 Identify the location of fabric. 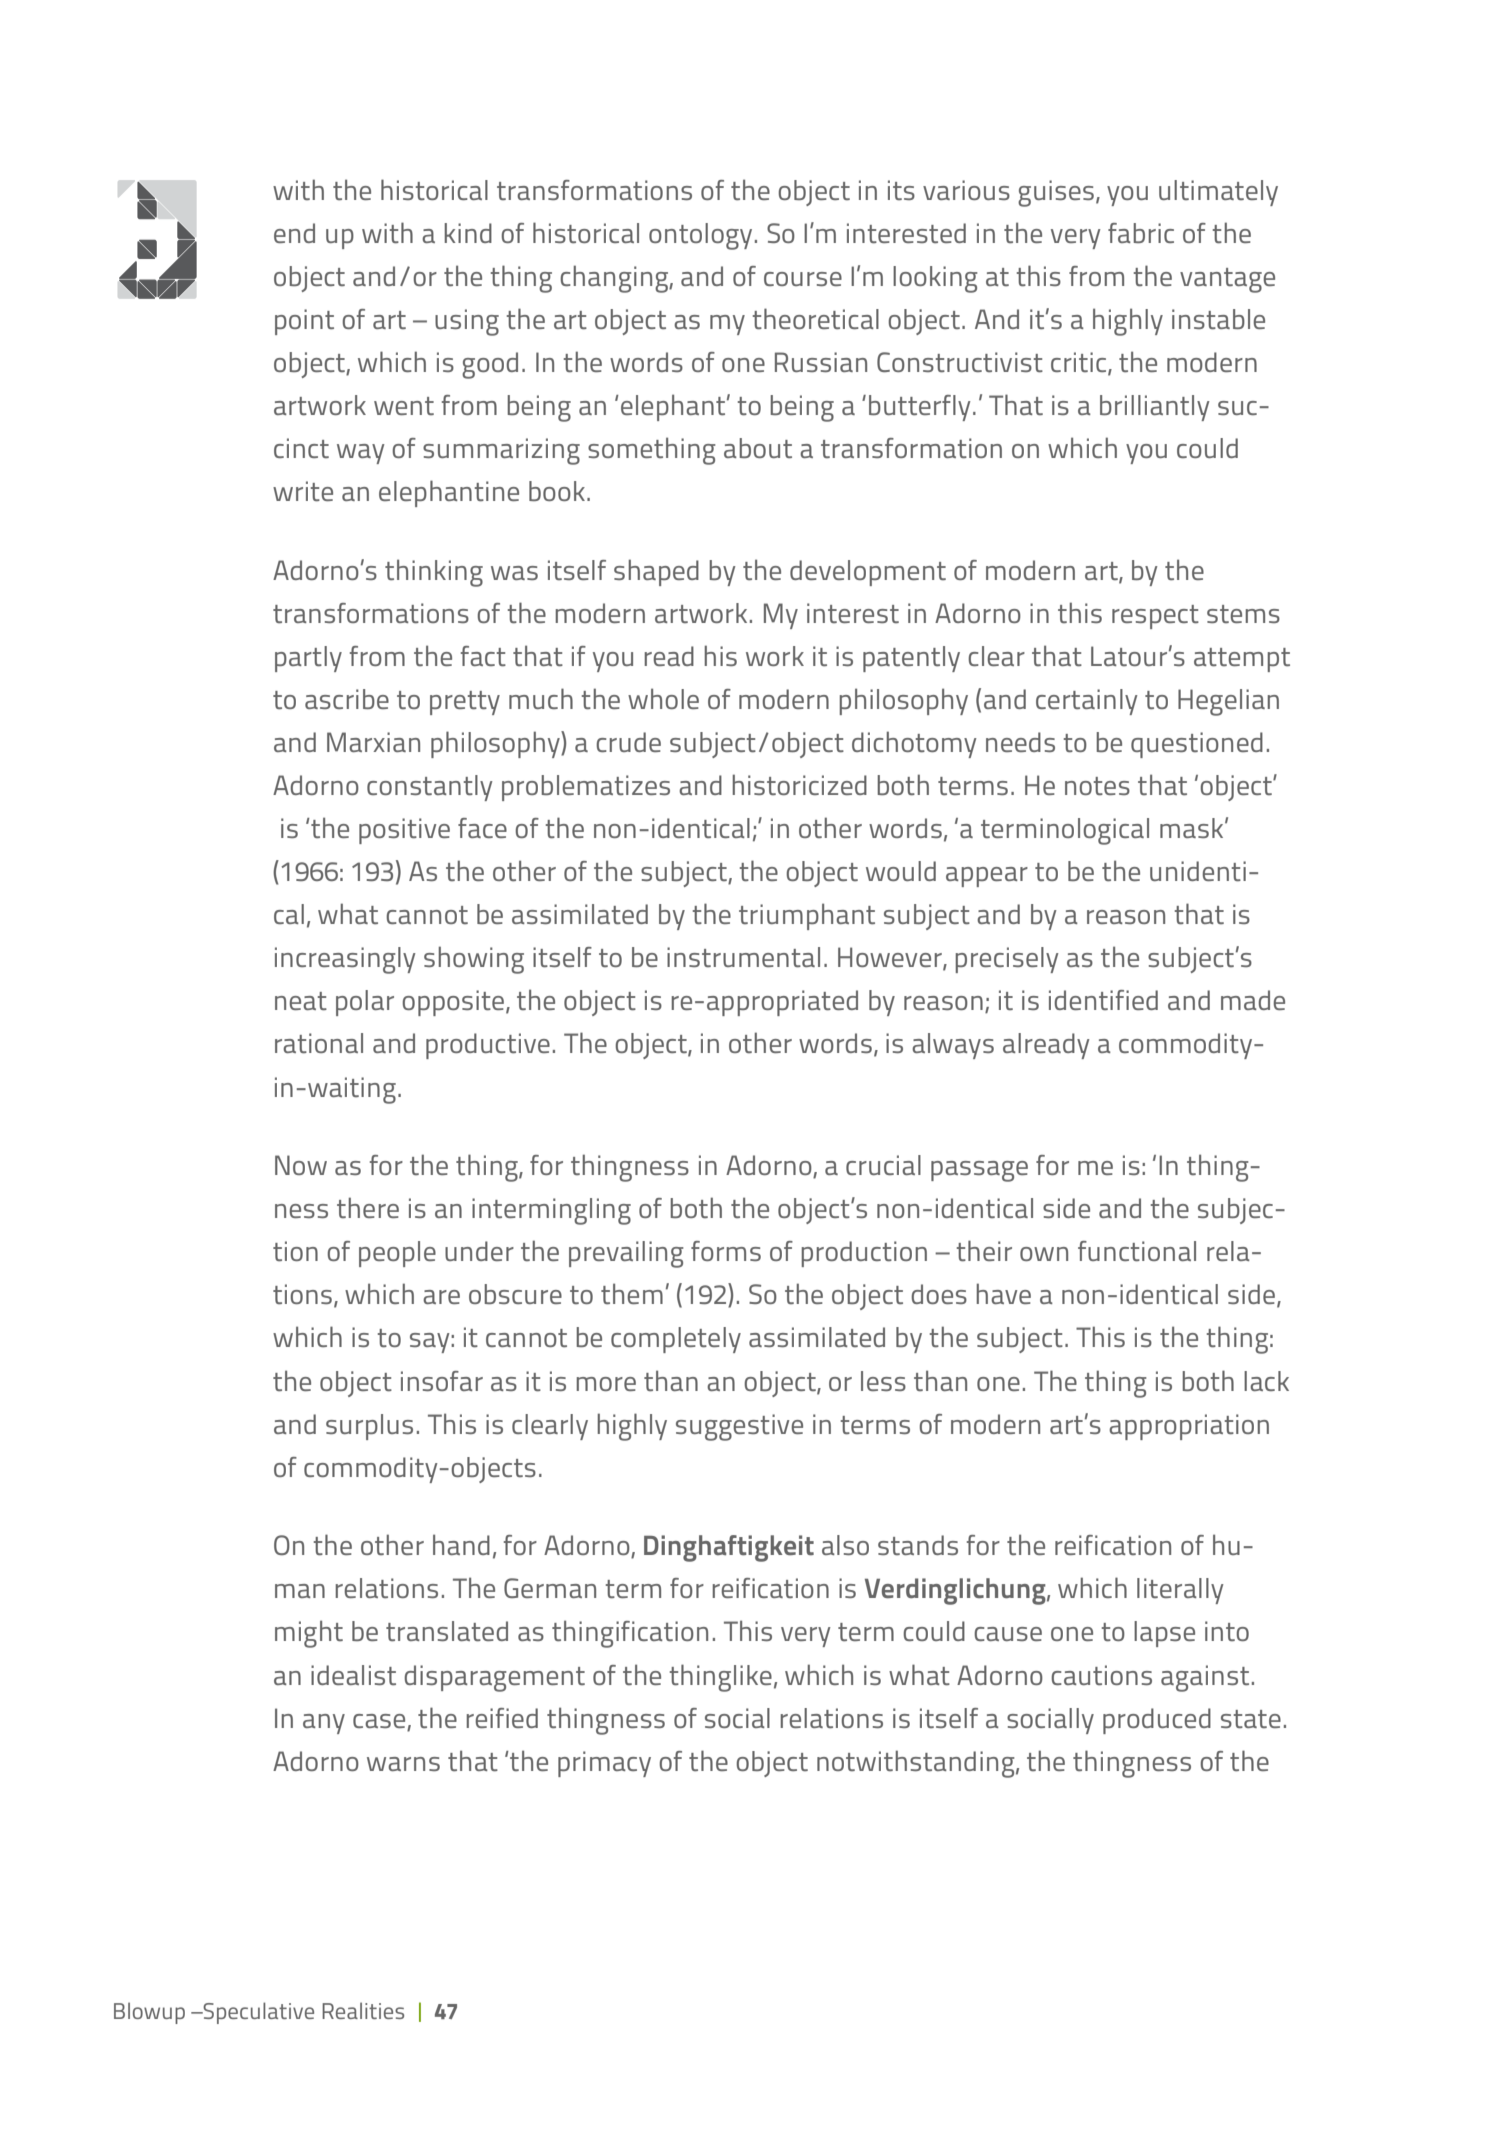
(1141, 233).
